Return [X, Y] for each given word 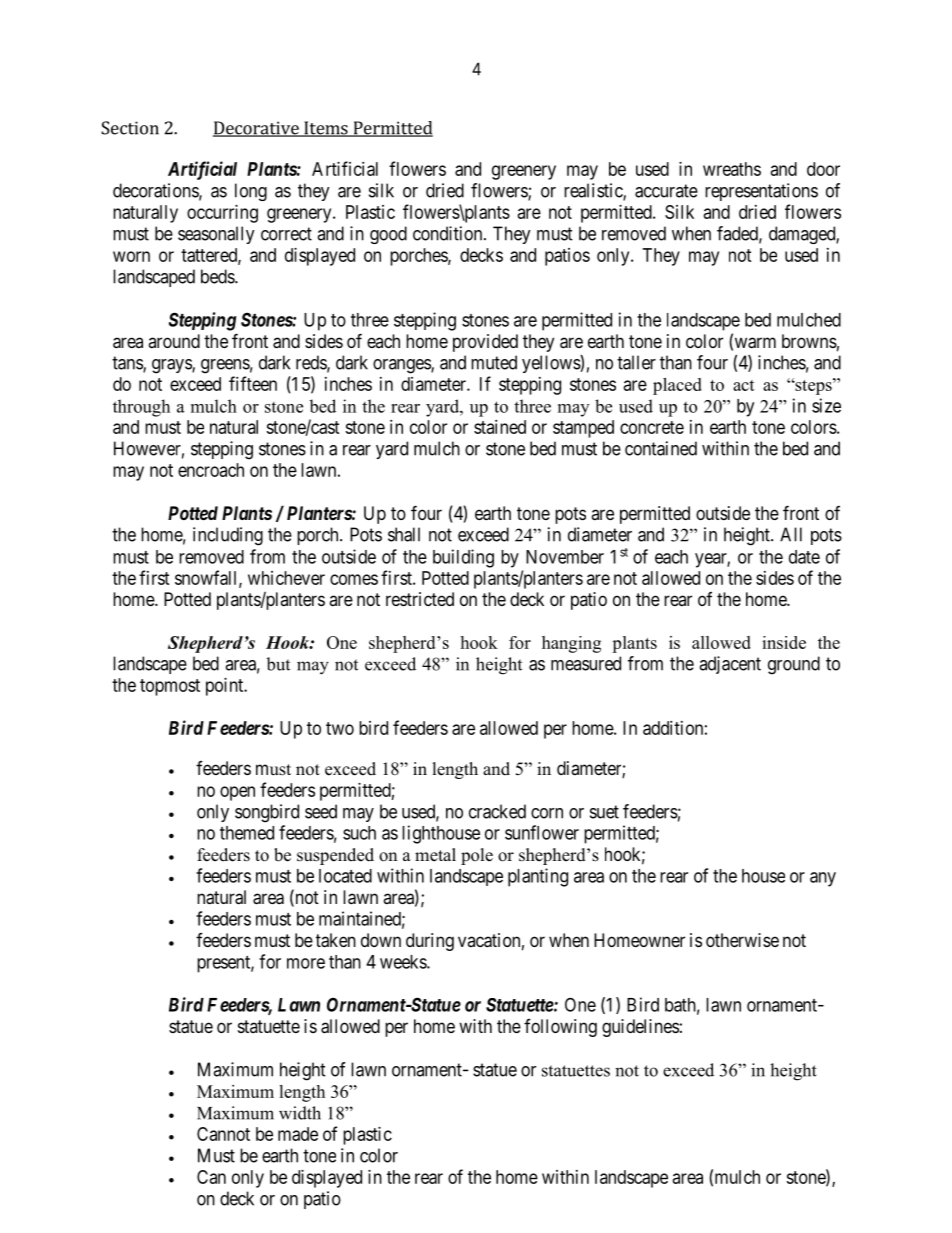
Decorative [257, 129]
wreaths [732, 169]
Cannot [223, 1134]
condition [449, 233]
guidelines [640, 1028]
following [560, 1028]
